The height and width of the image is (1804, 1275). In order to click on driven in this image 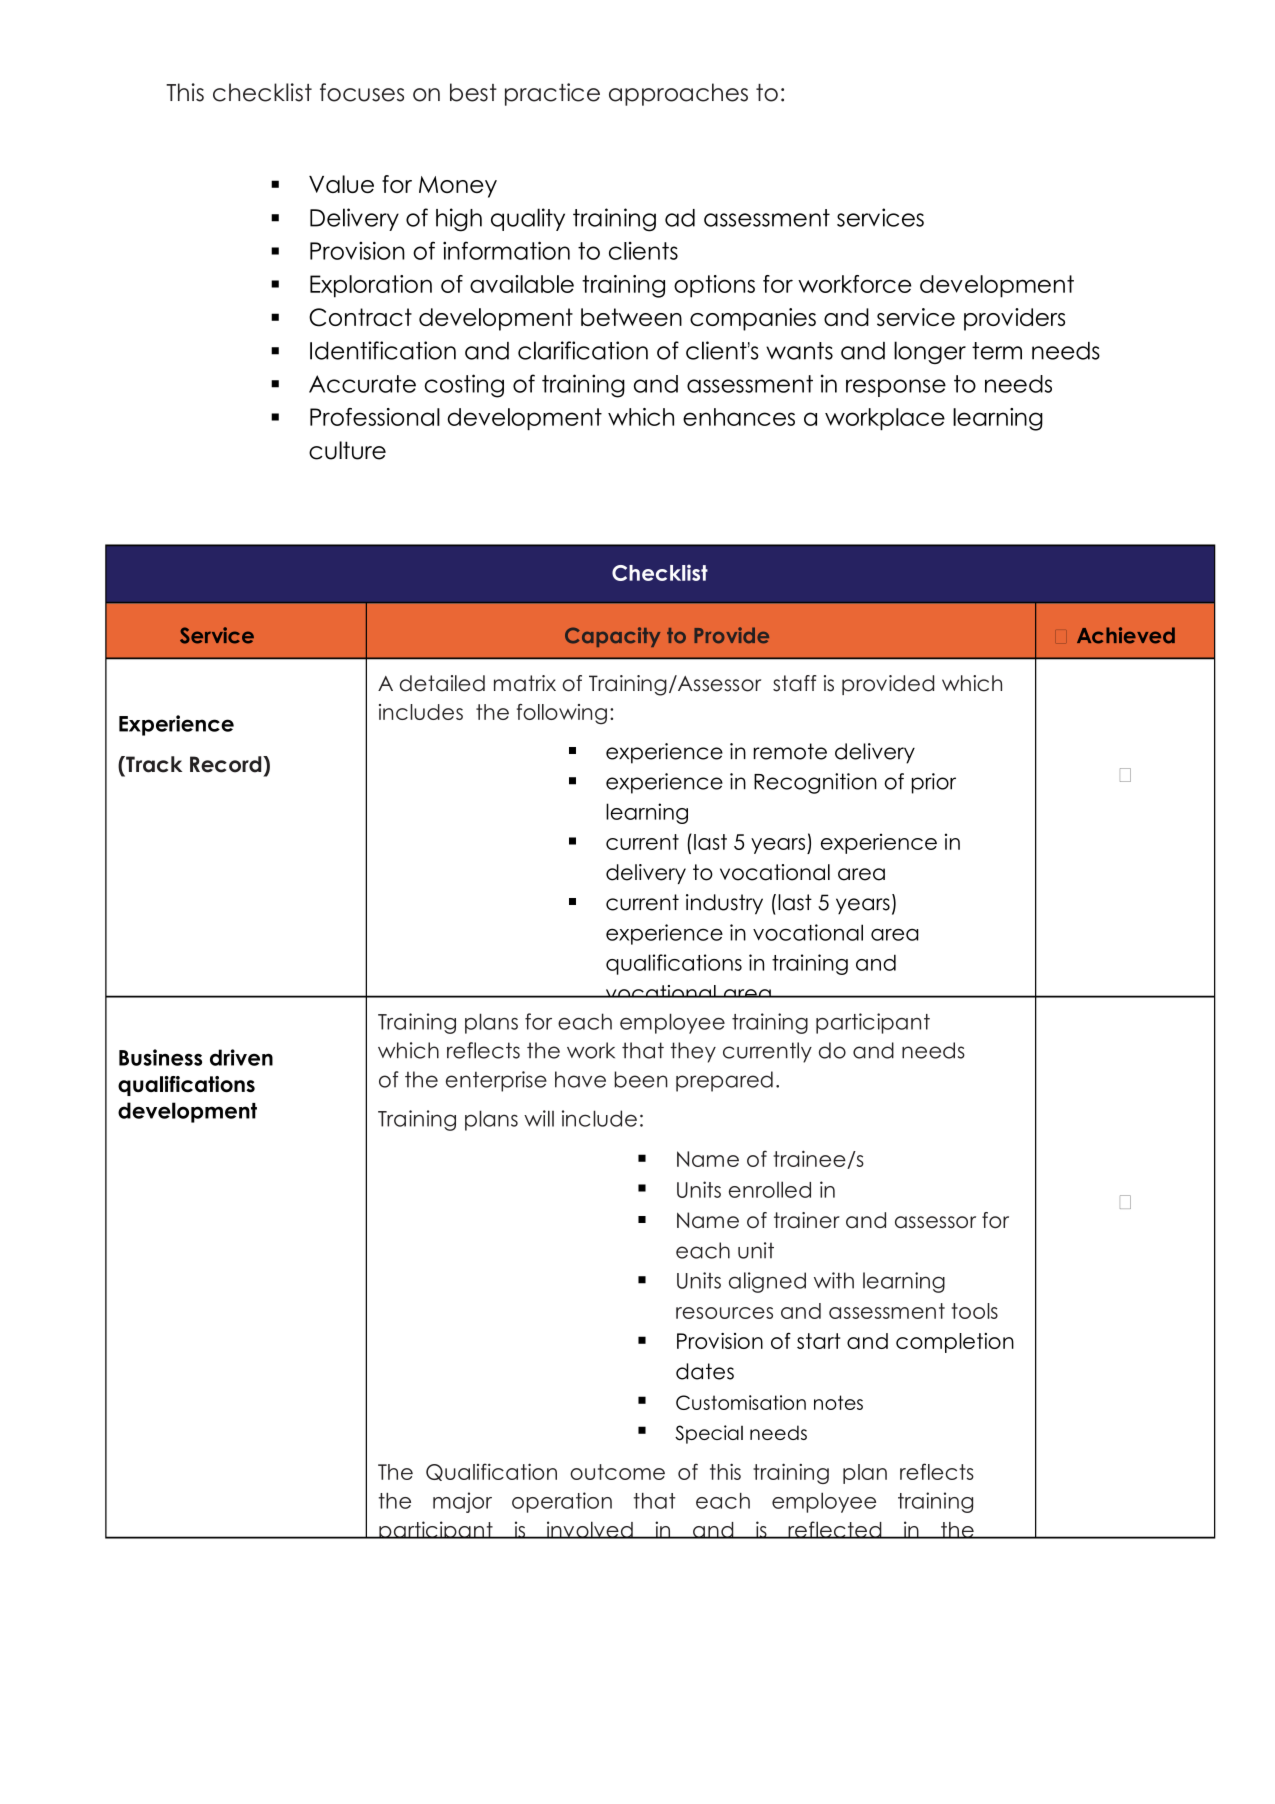, I will do `click(241, 1057)`.
